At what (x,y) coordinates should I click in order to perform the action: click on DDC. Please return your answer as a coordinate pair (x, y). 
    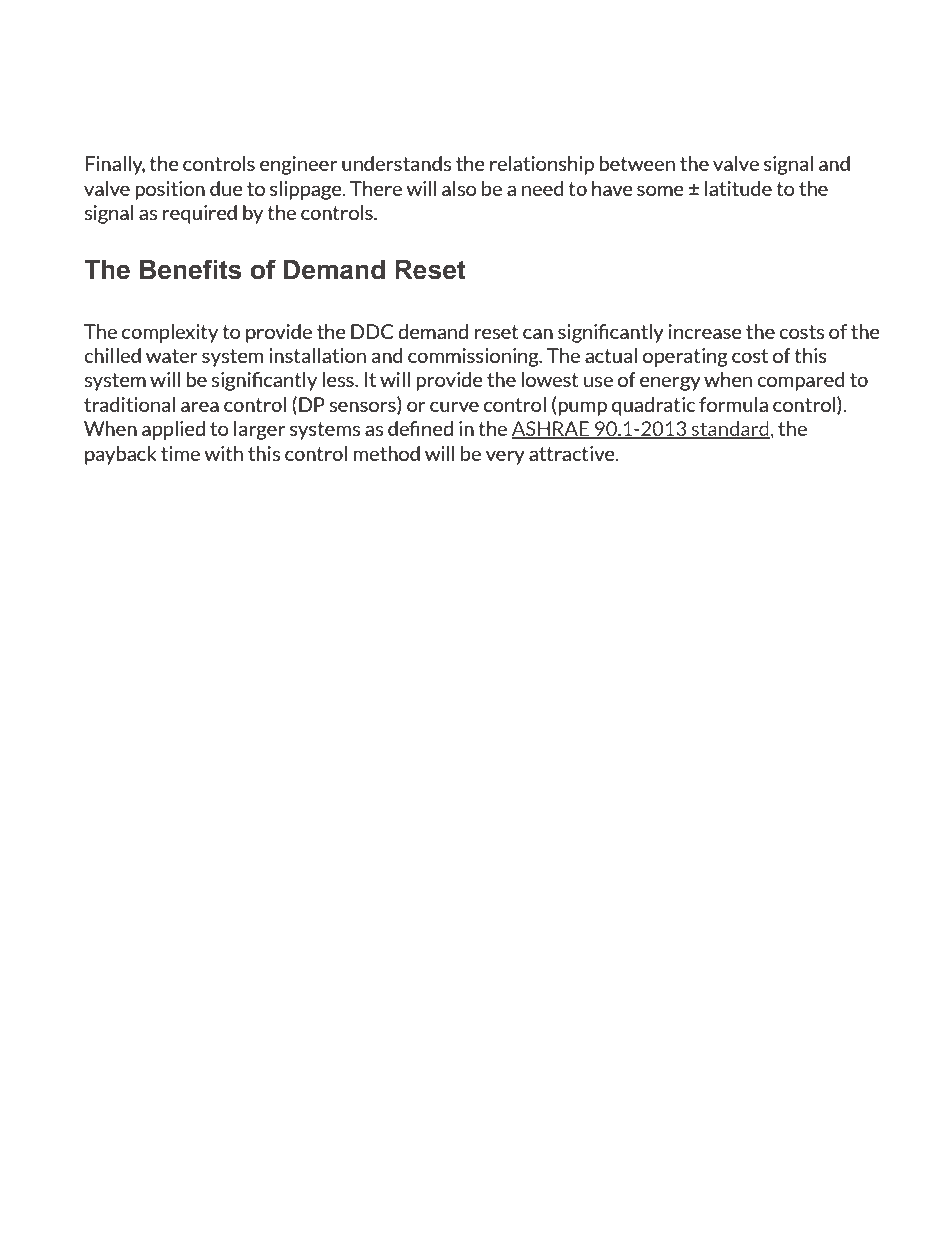
    Looking at the image, I should click on (372, 331).
